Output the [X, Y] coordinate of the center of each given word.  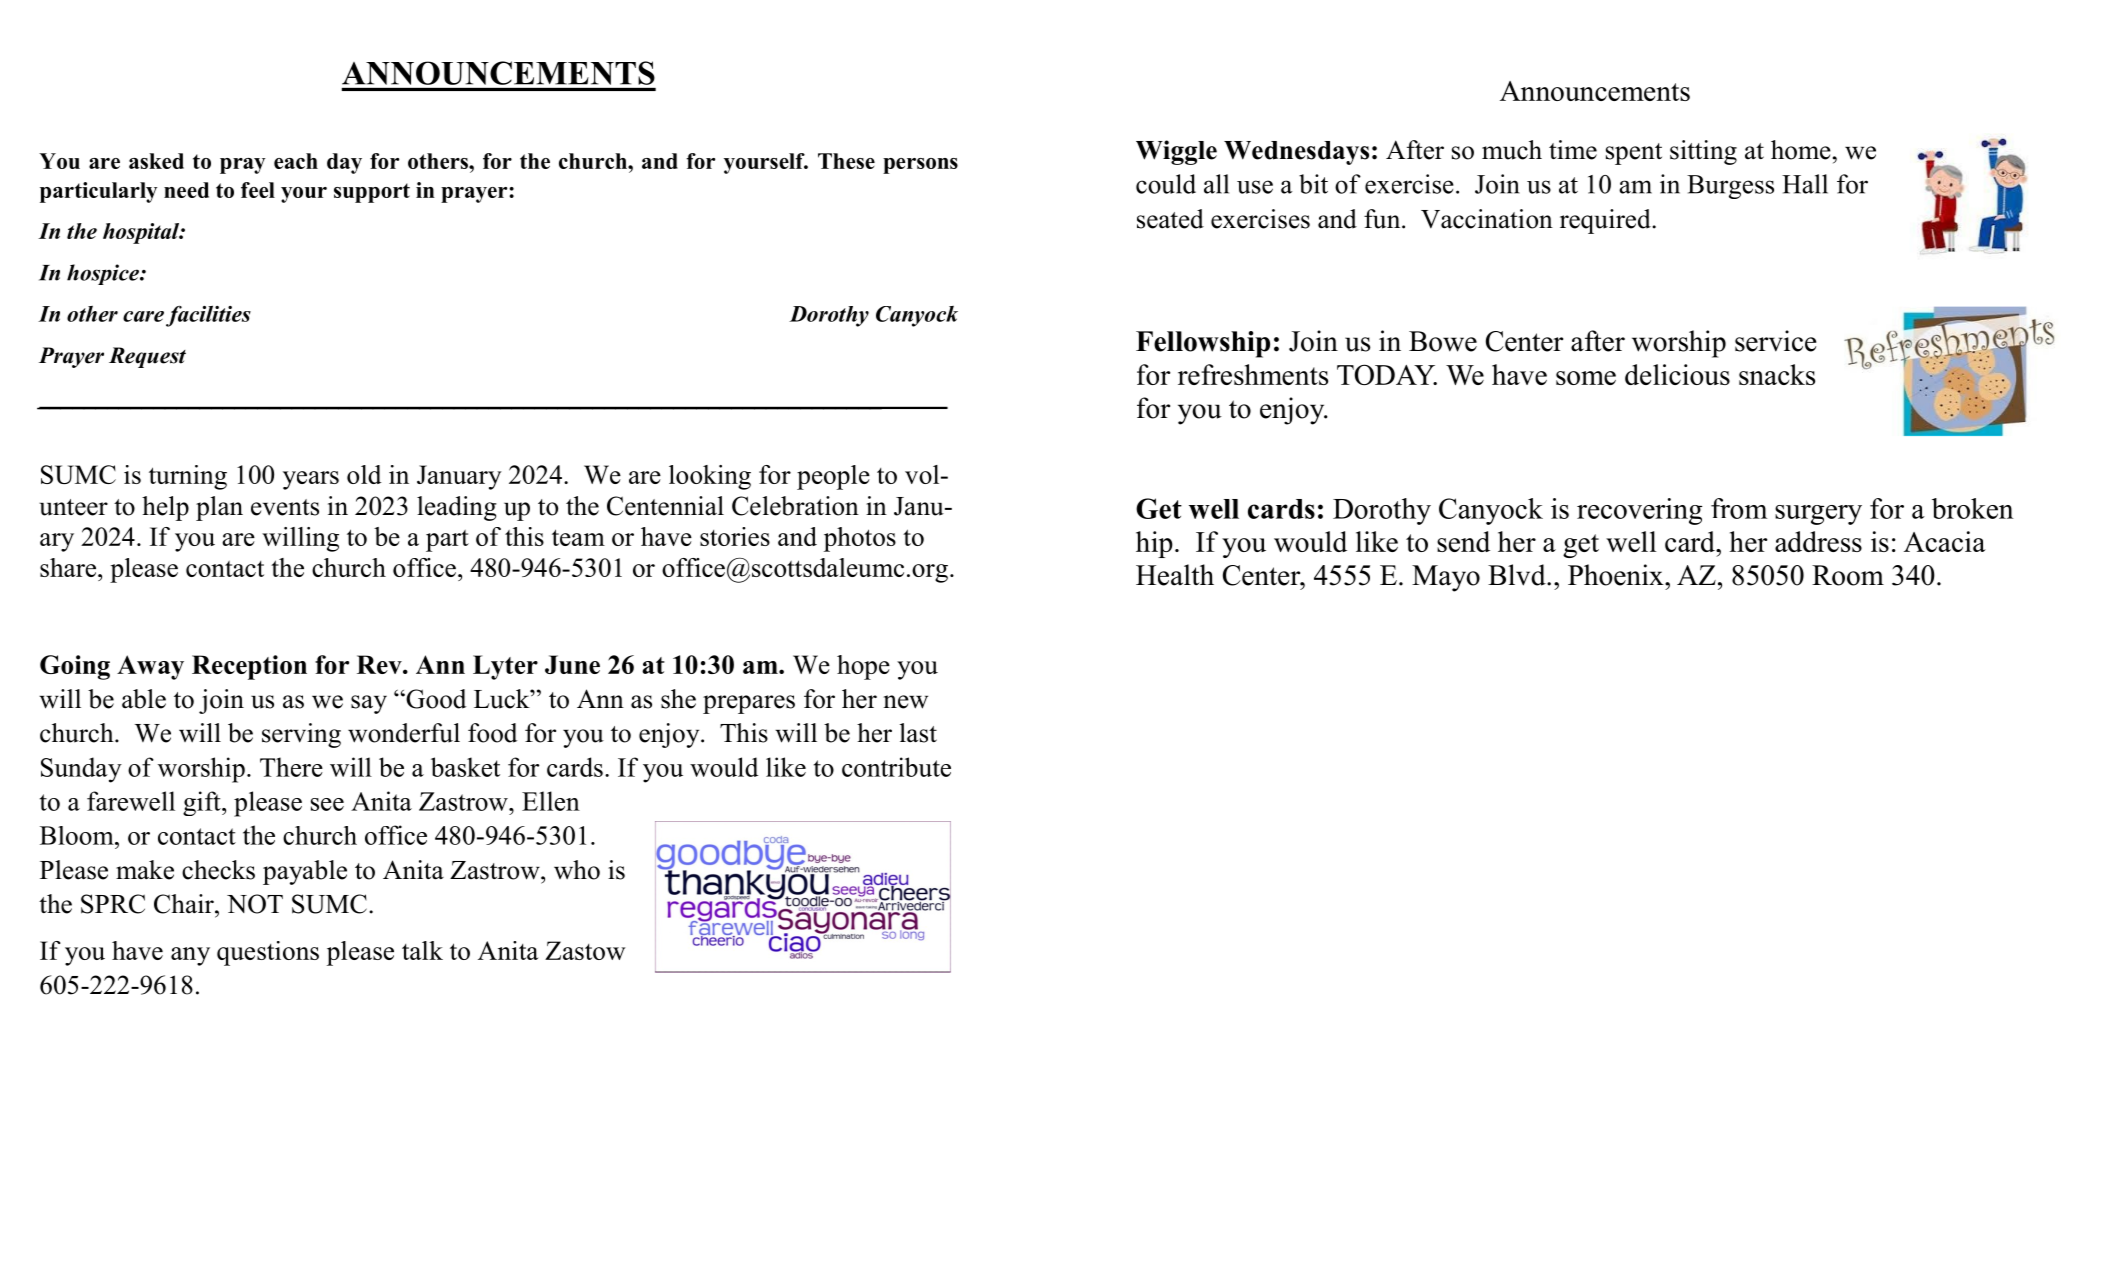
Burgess [1730, 187]
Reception [249, 667]
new [906, 702]
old [364, 474]
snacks [1777, 374]
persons [920, 166]
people [833, 477]
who [577, 870]
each [296, 161]
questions [268, 953]
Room [1848, 575]
